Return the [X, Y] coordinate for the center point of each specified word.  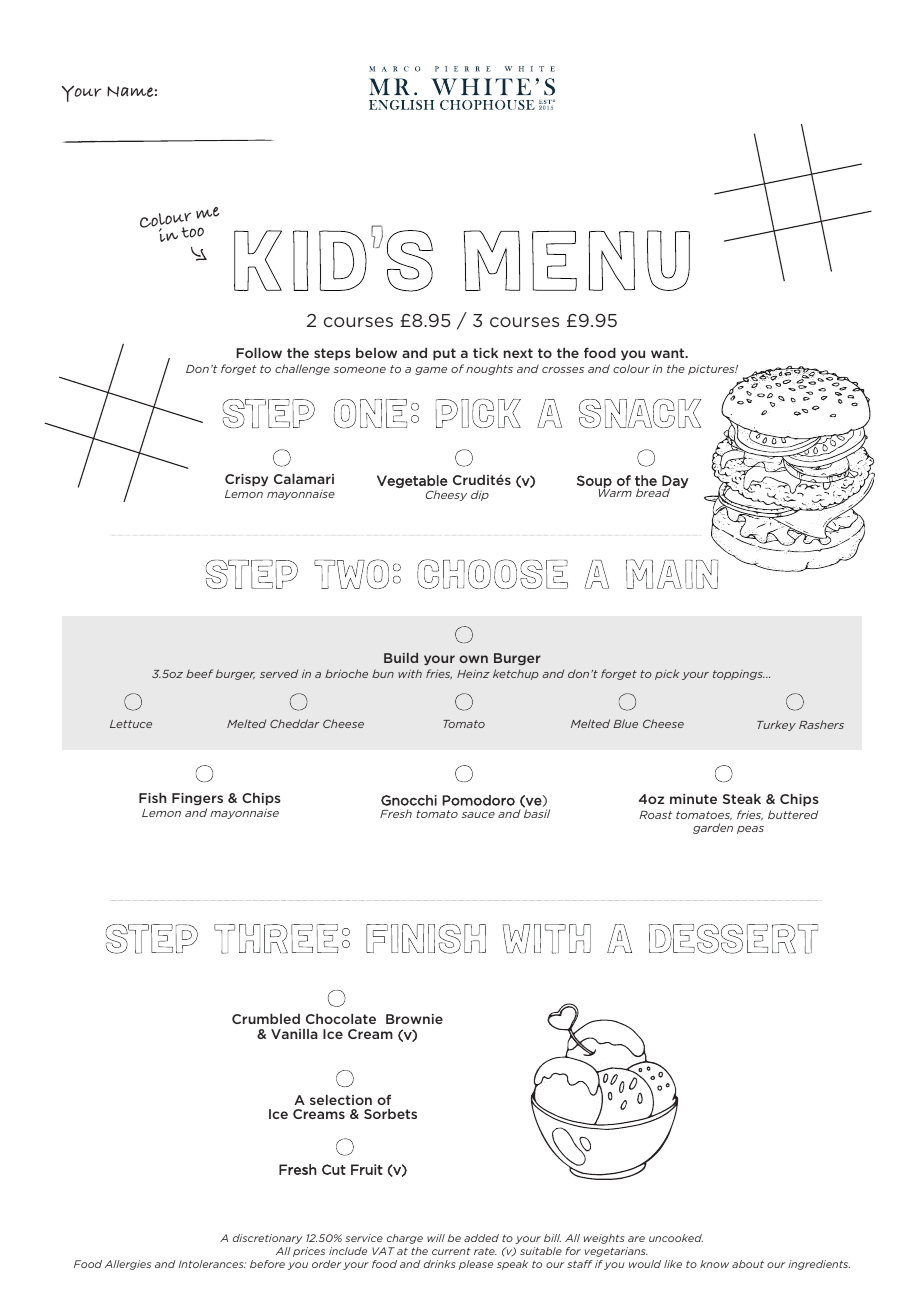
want [669, 353]
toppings [739, 675]
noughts [489, 369]
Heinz [473, 673]
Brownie [414, 1019]
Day [675, 482]
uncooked [676, 1238]
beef [199, 673]
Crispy [246, 480]
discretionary [268, 1239]
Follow [259, 353]
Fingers [197, 799]
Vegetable [412, 481]
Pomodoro [478, 800]
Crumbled [266, 1019]
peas [750, 830]
